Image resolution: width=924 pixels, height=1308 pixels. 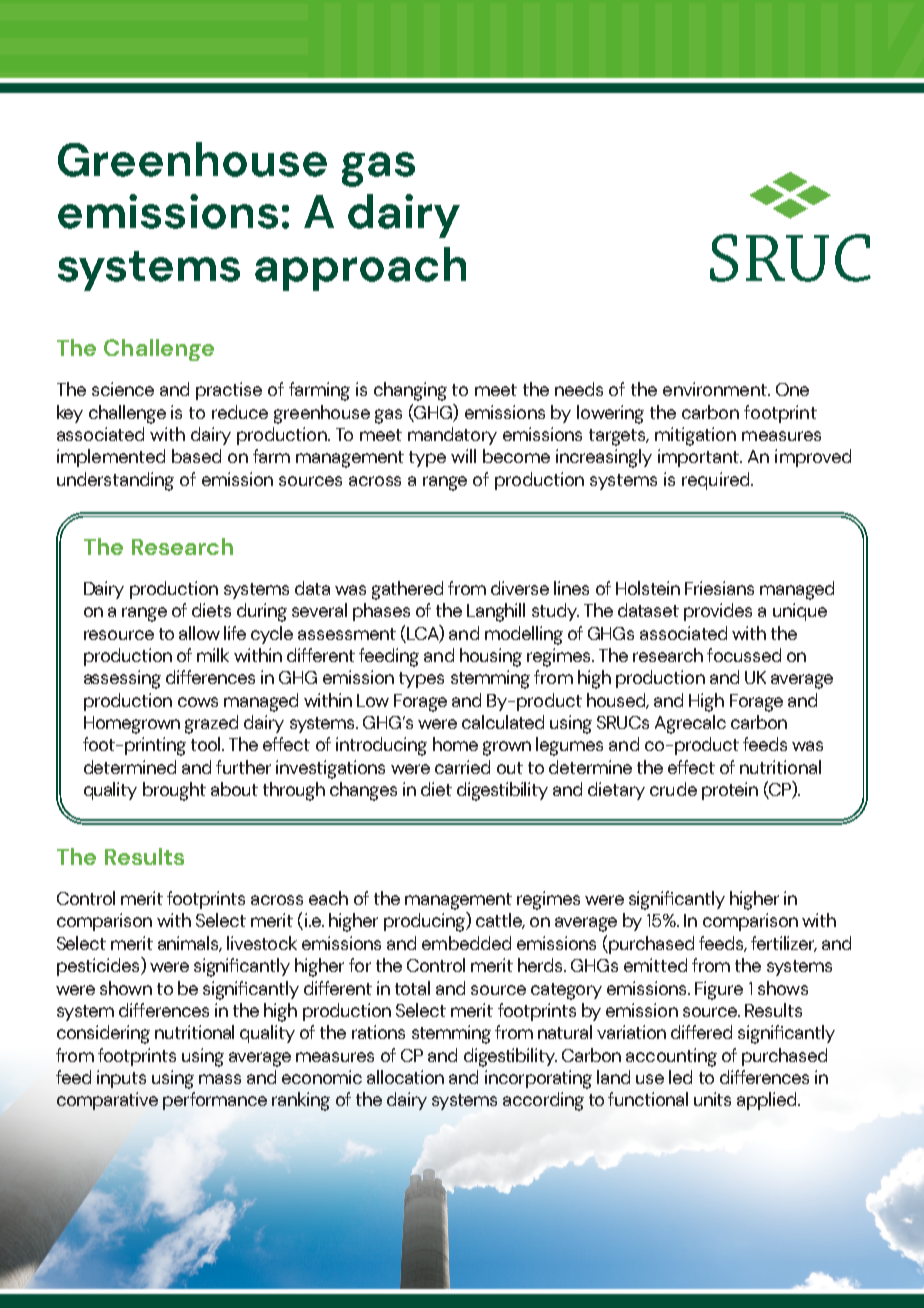 I want to click on inputs, so click(x=121, y=1079).
